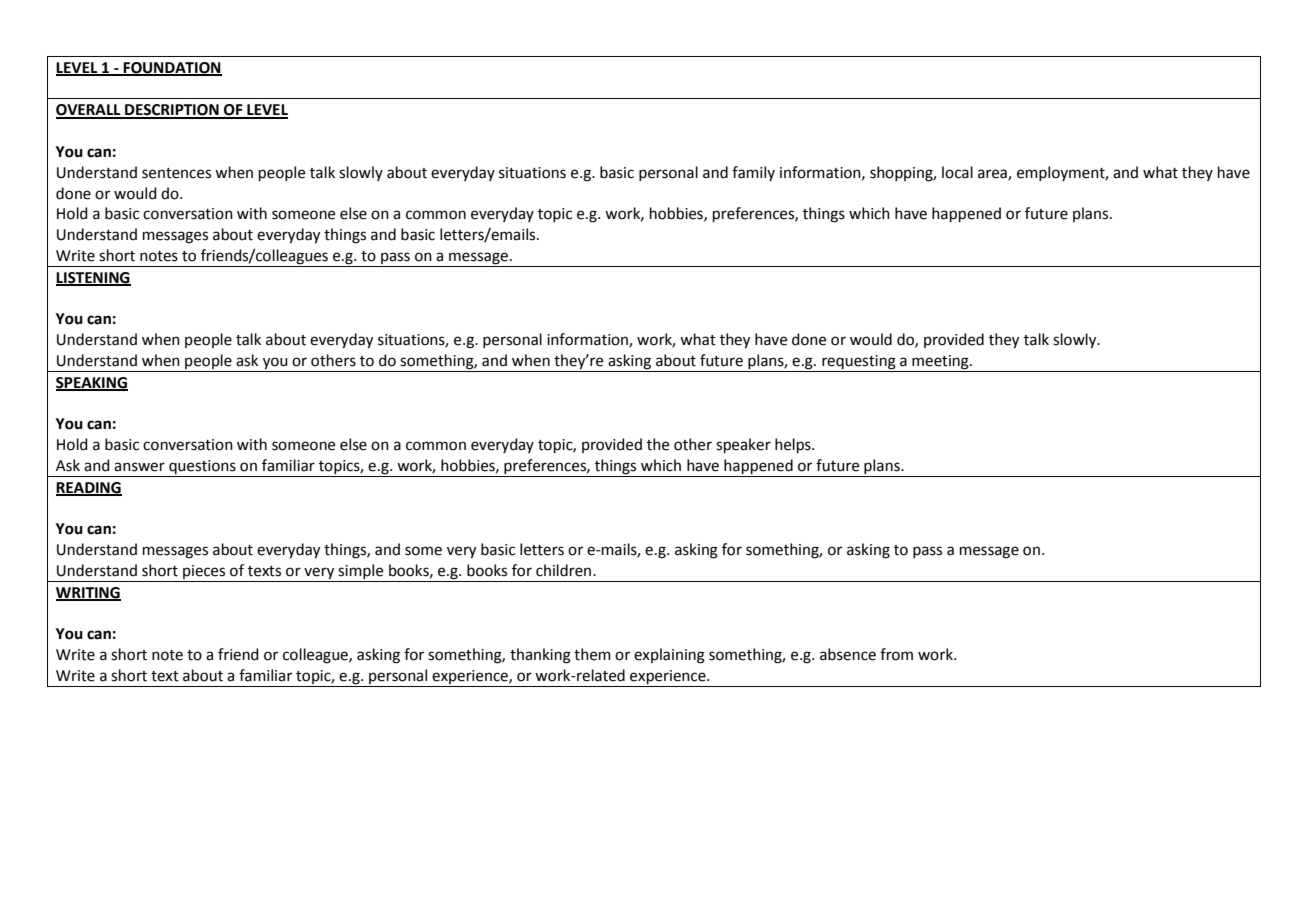  What do you see at coordinates (957, 172) in the screenshot?
I see `local` at bounding box center [957, 172].
